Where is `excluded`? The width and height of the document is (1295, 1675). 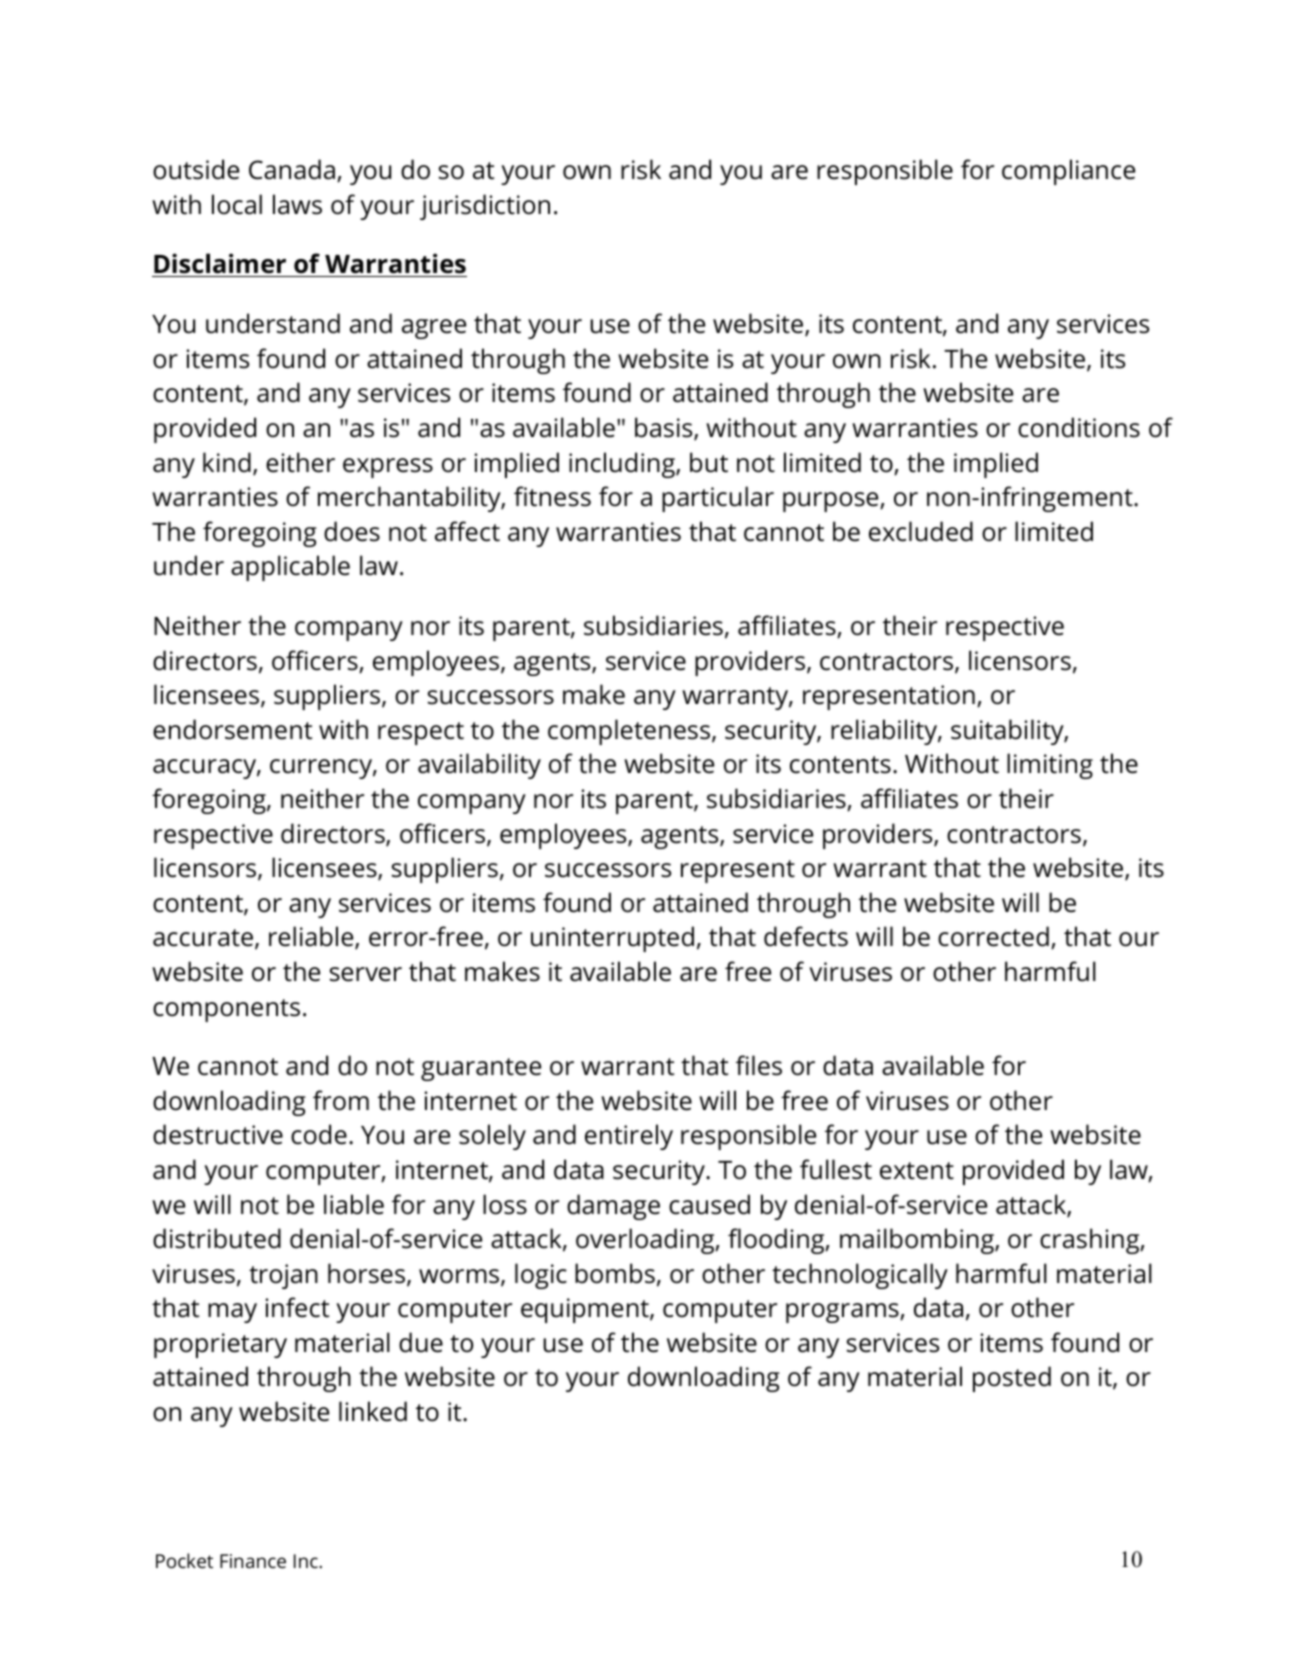 excluded is located at coordinates (921, 531).
